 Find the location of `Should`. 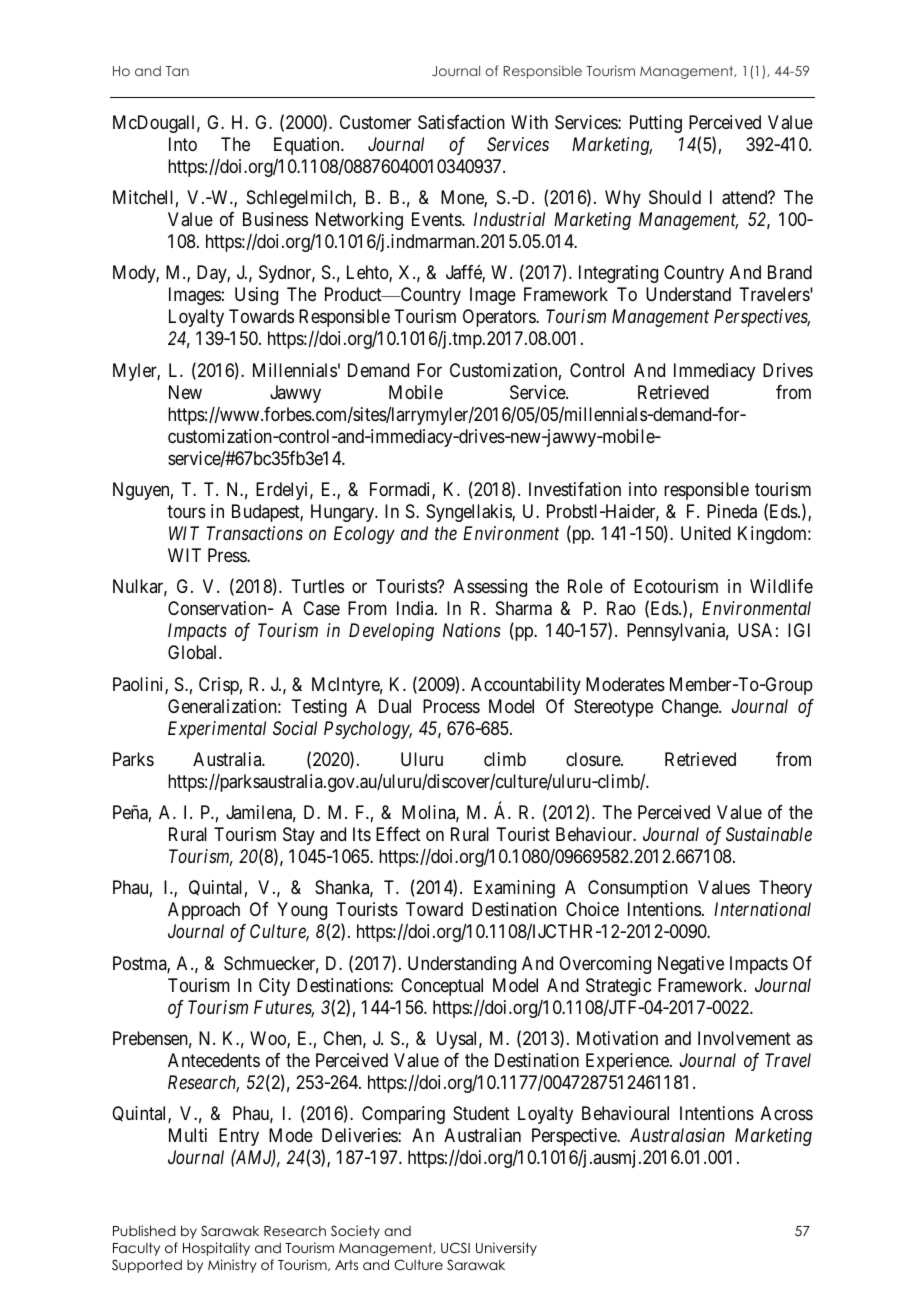

Should is located at coordinates (675, 197).
